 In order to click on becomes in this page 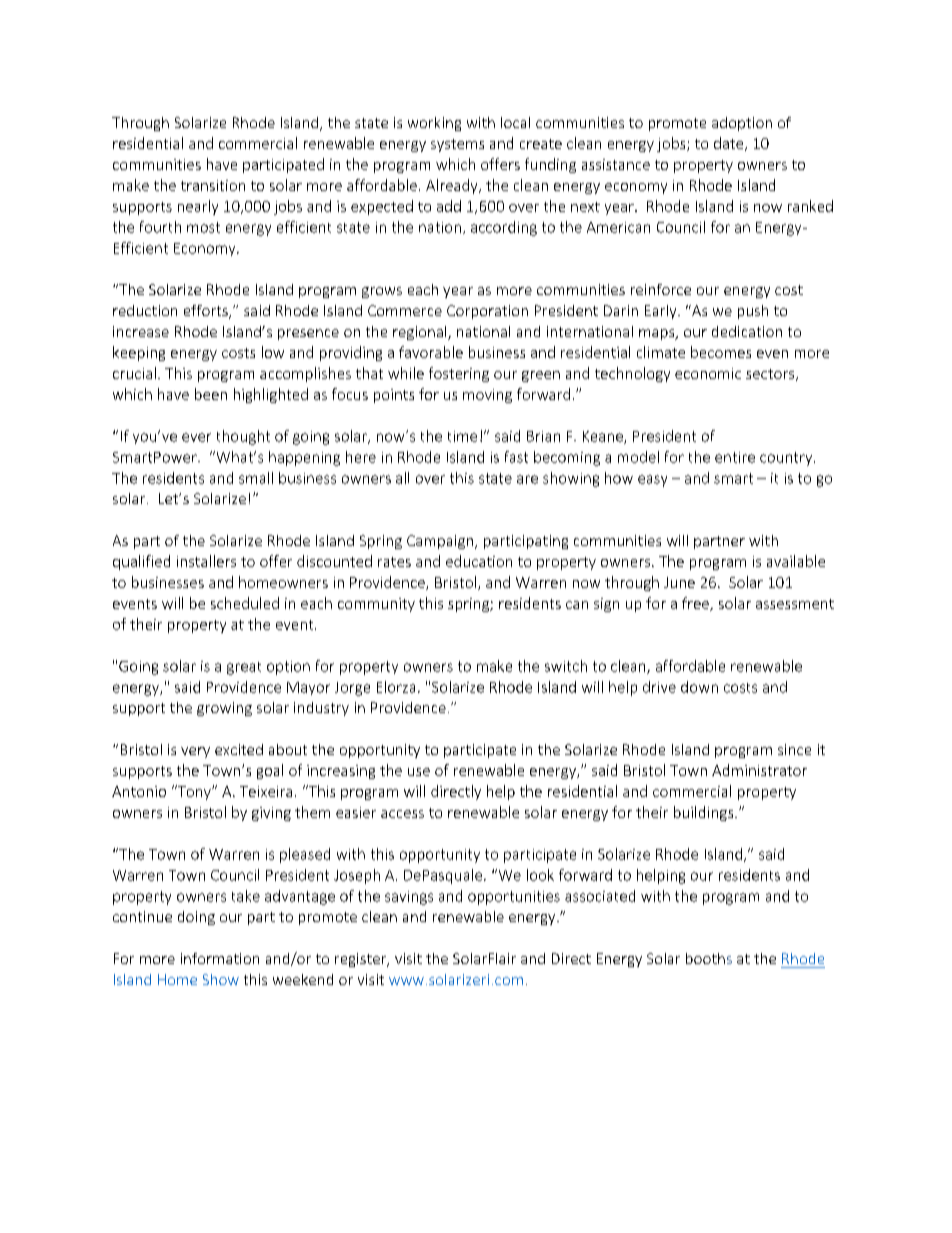, I will do `click(721, 352)`.
